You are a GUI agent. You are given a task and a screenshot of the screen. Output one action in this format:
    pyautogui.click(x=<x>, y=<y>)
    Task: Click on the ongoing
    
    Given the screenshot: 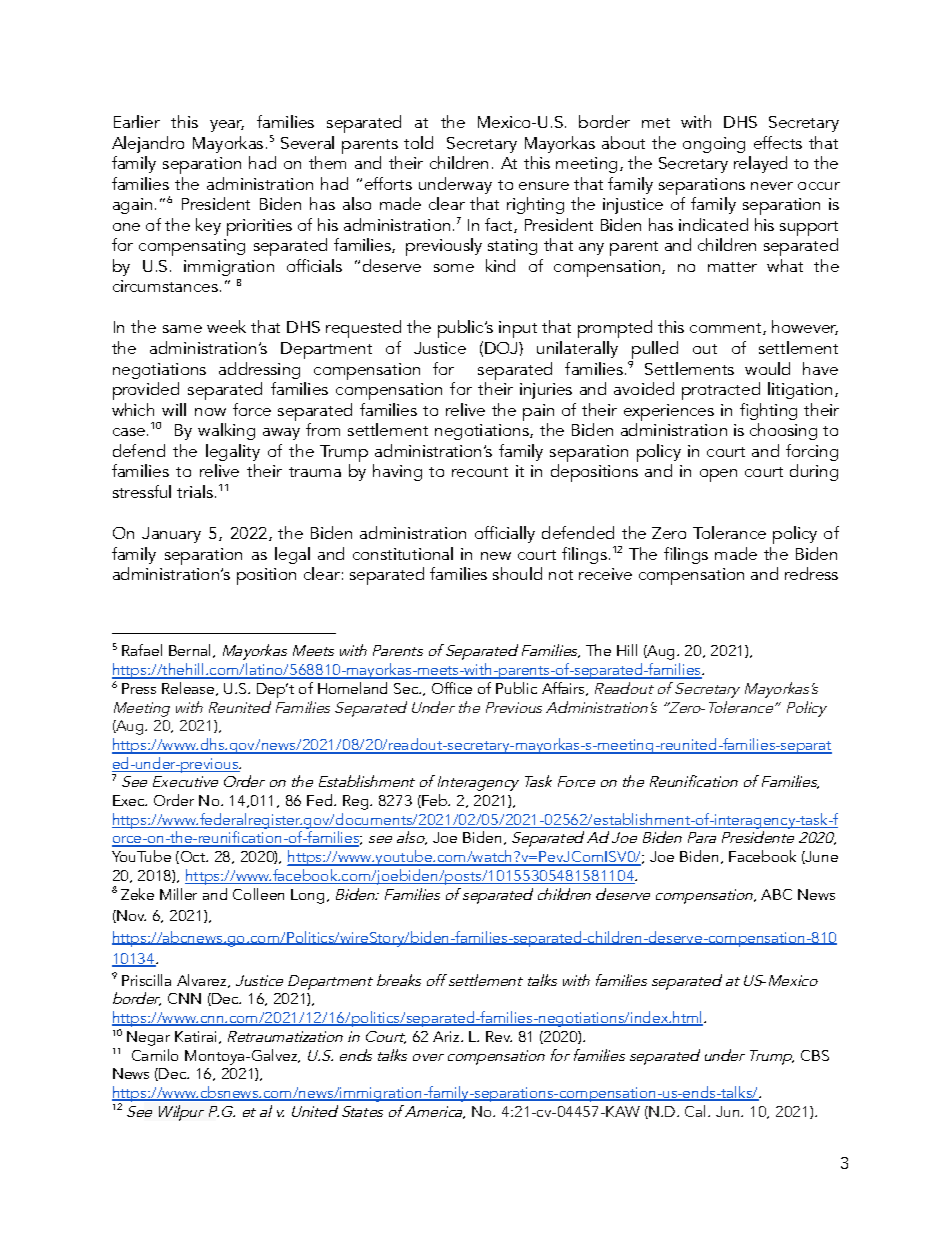 What is the action you would take?
    pyautogui.click(x=714, y=145)
